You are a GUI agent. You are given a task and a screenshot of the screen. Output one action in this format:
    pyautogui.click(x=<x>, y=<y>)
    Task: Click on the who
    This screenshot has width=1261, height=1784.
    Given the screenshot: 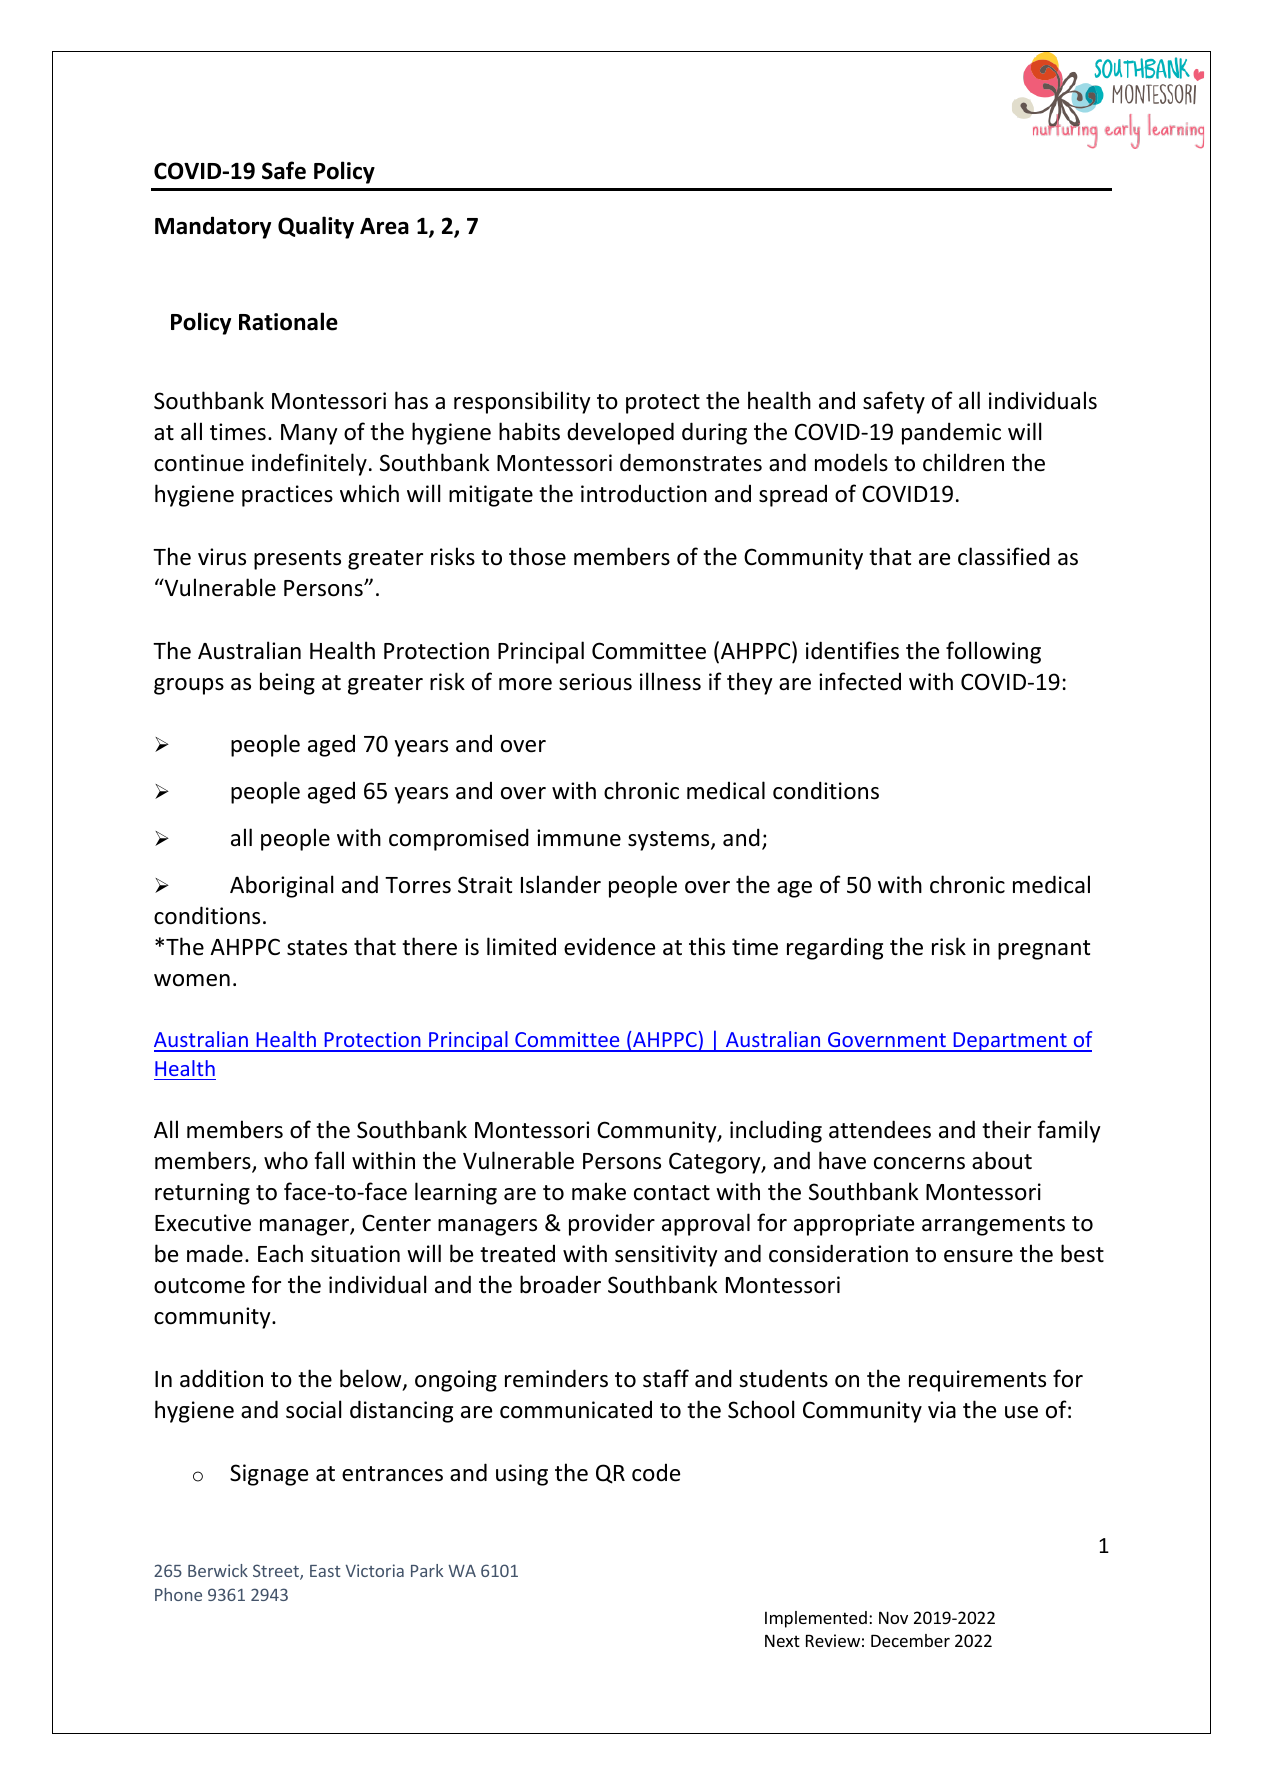 What is the action you would take?
    pyautogui.click(x=286, y=1160)
